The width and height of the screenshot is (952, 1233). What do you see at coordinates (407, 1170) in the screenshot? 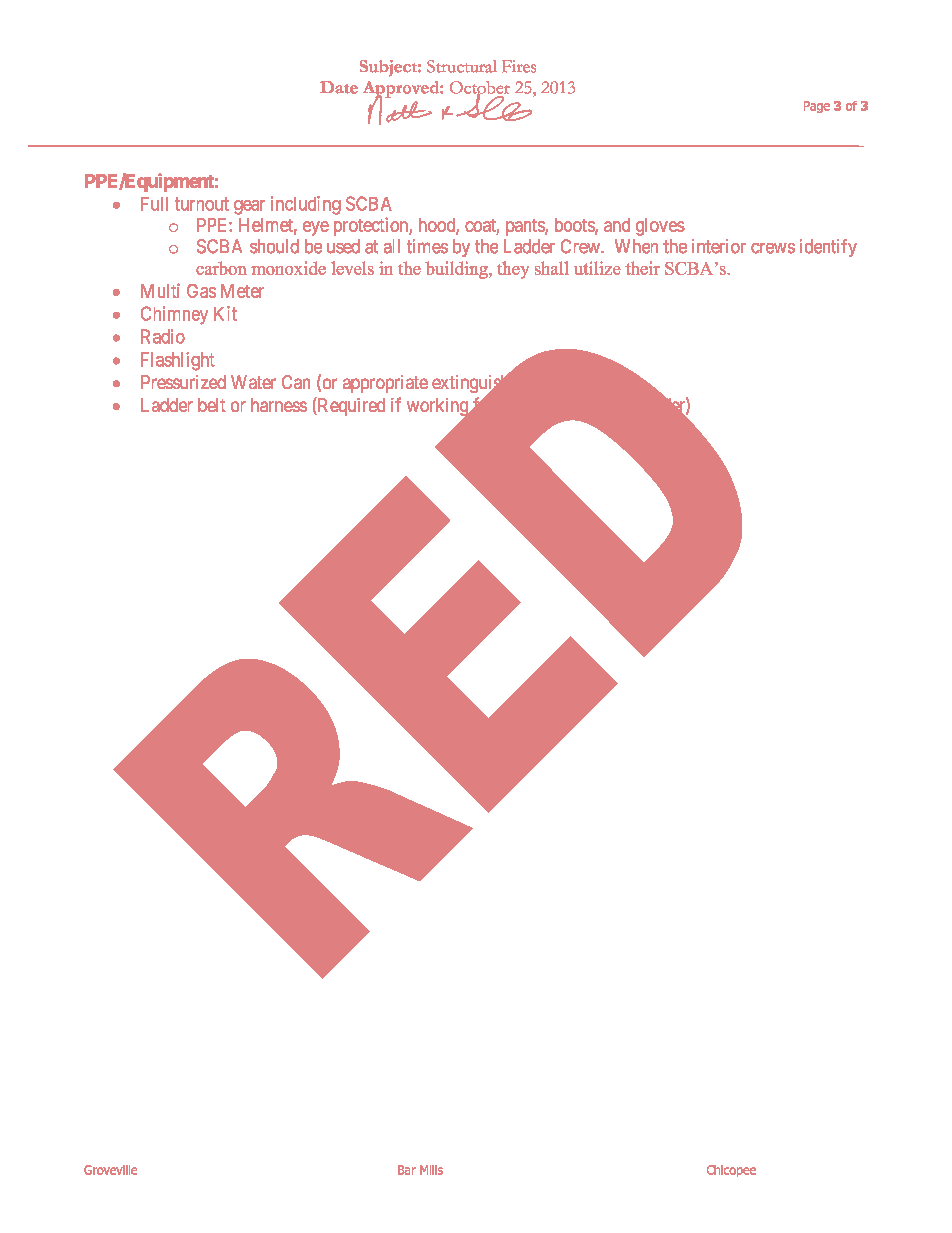
I see `Bar` at bounding box center [407, 1170].
